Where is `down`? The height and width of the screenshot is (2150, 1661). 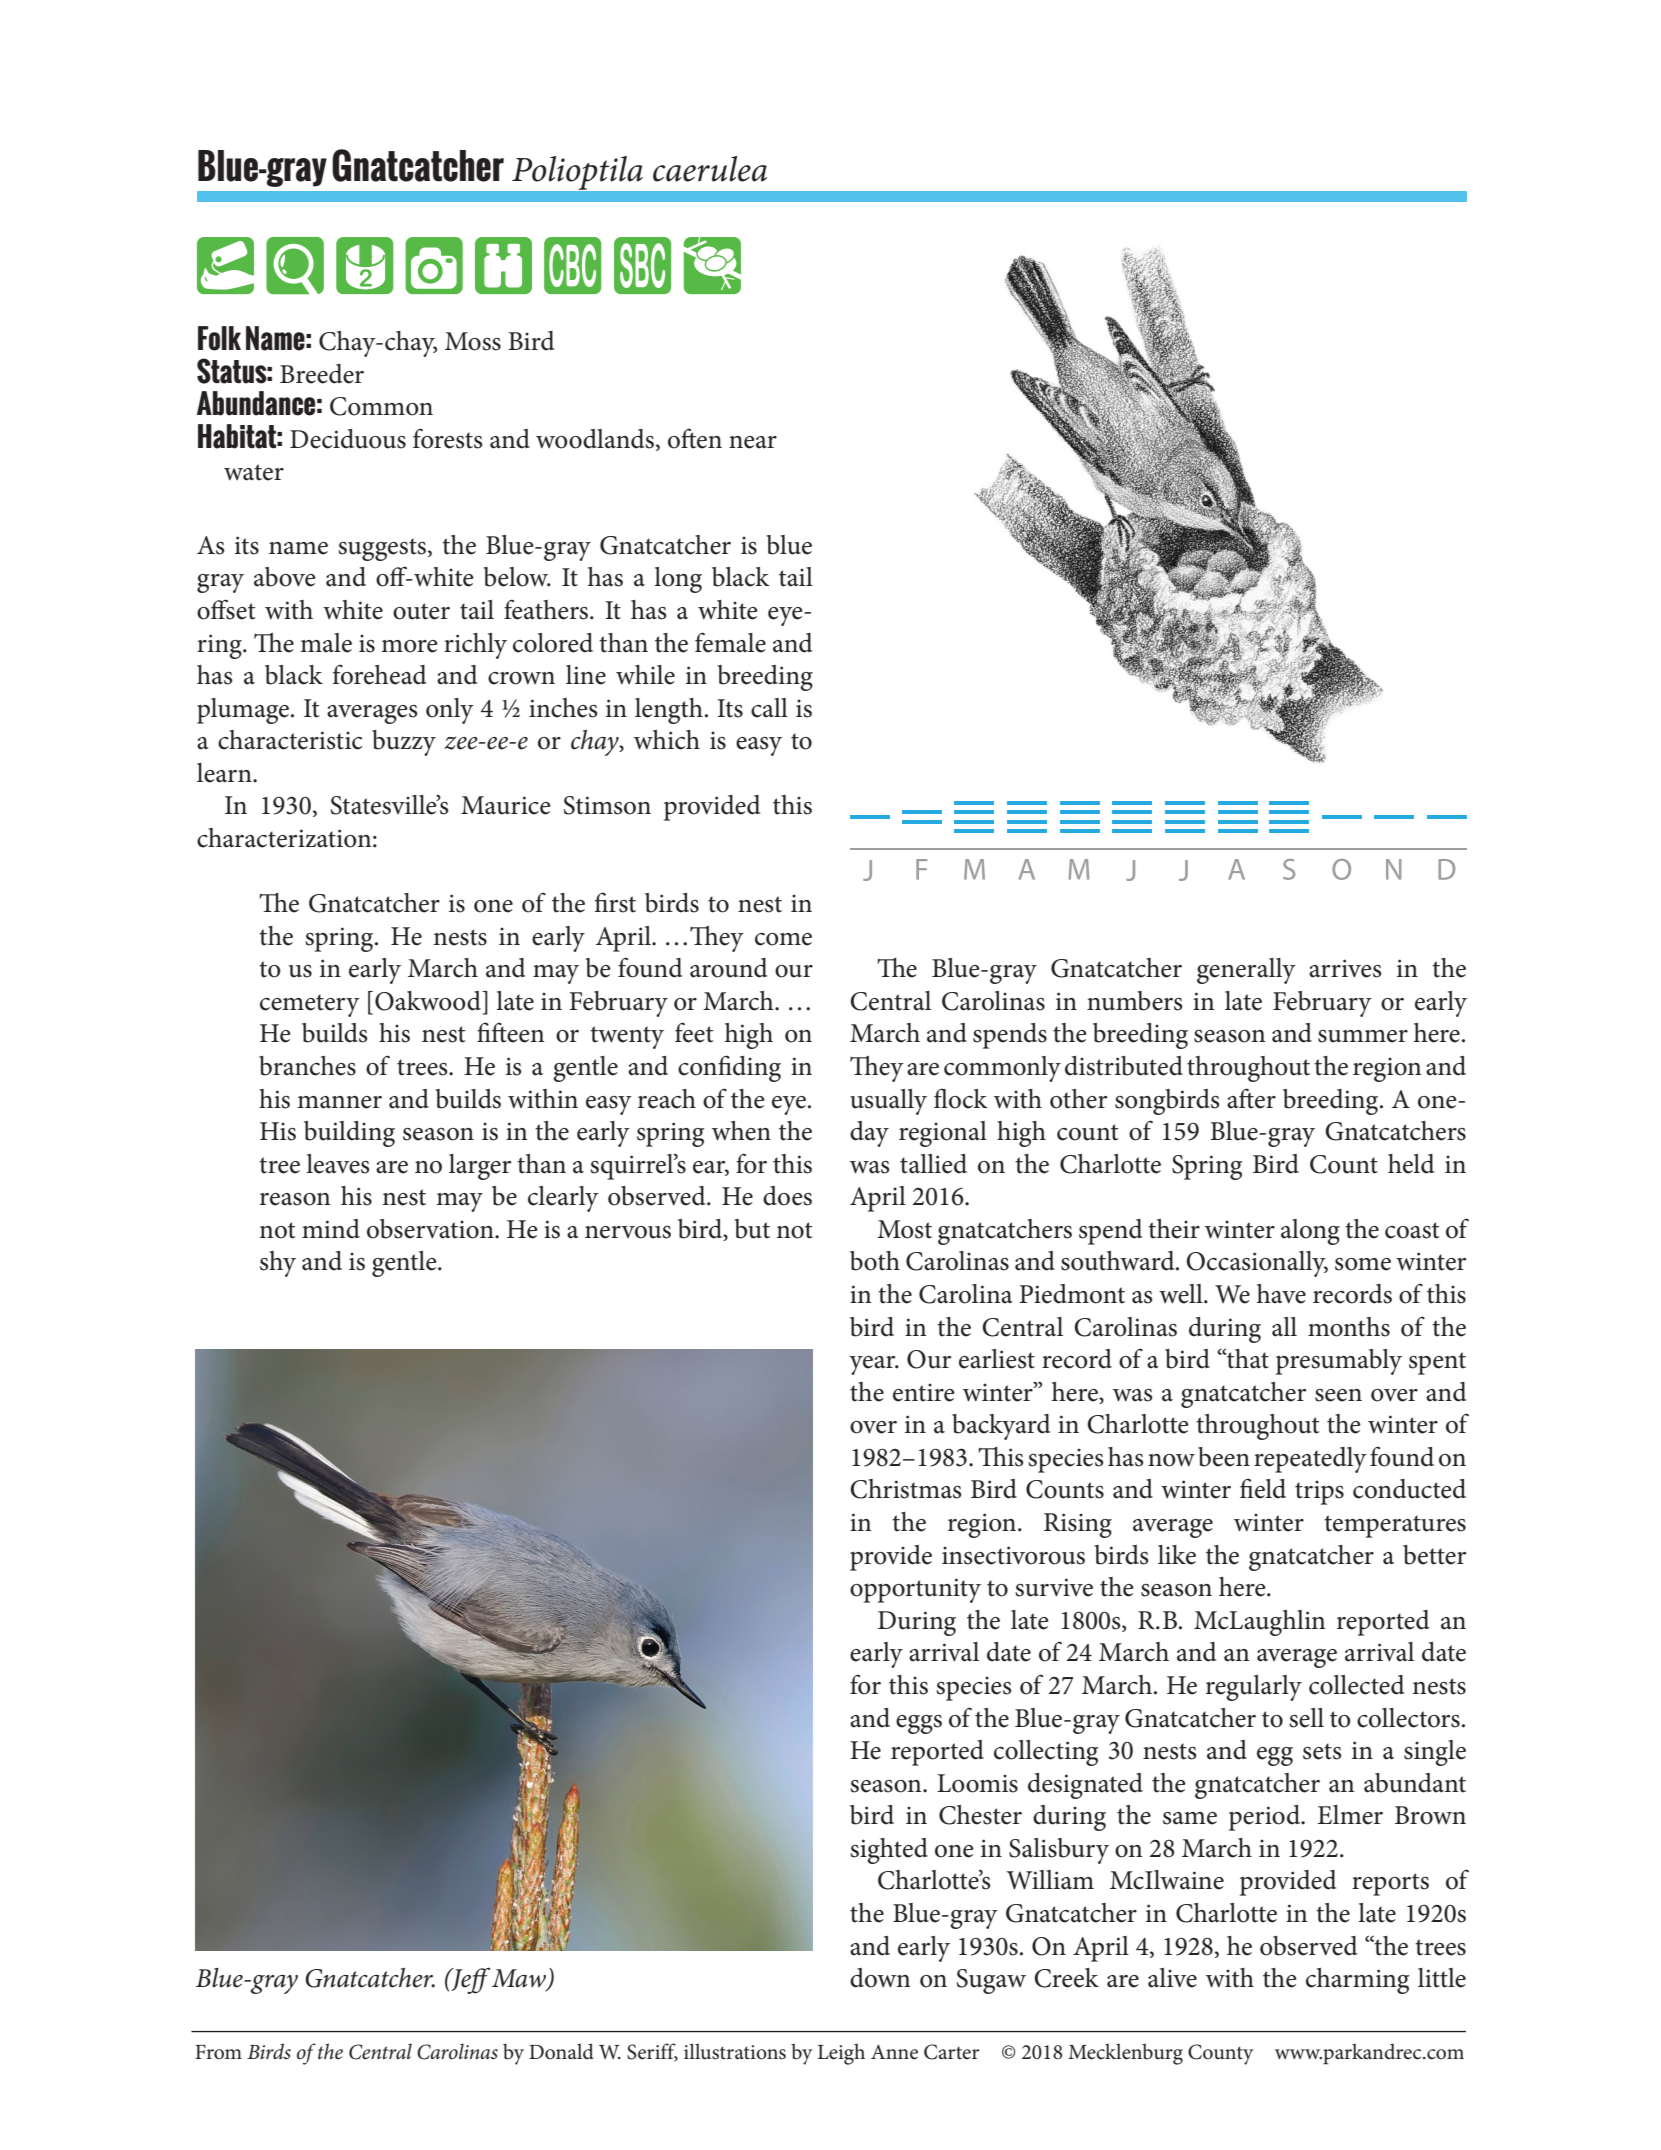
down is located at coordinates (880, 1978).
